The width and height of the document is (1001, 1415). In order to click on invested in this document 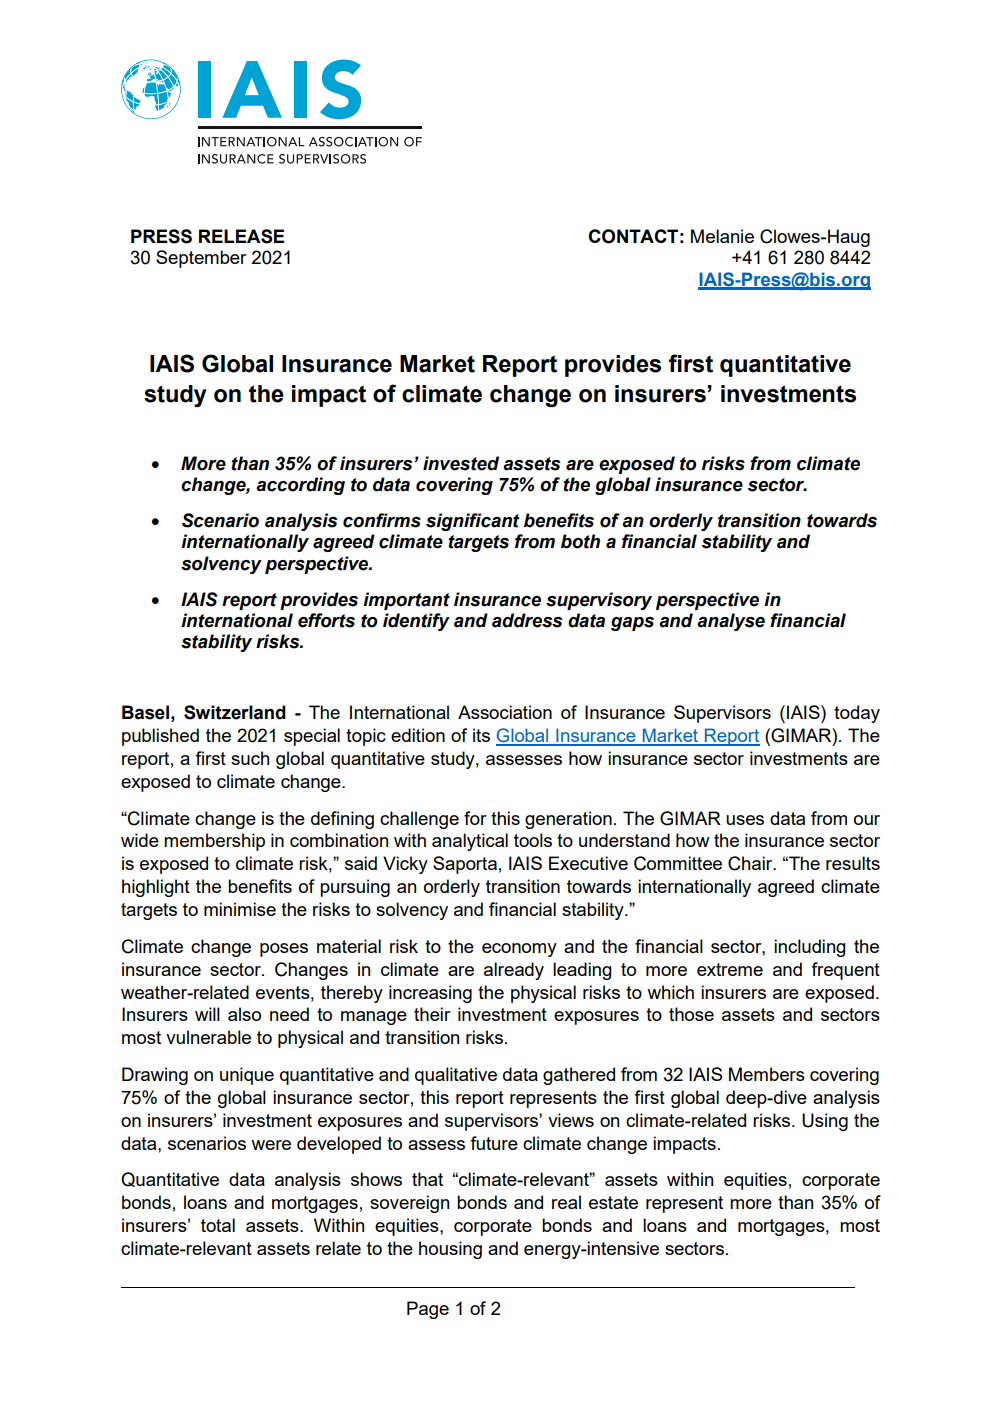, I will do `click(461, 463)`.
